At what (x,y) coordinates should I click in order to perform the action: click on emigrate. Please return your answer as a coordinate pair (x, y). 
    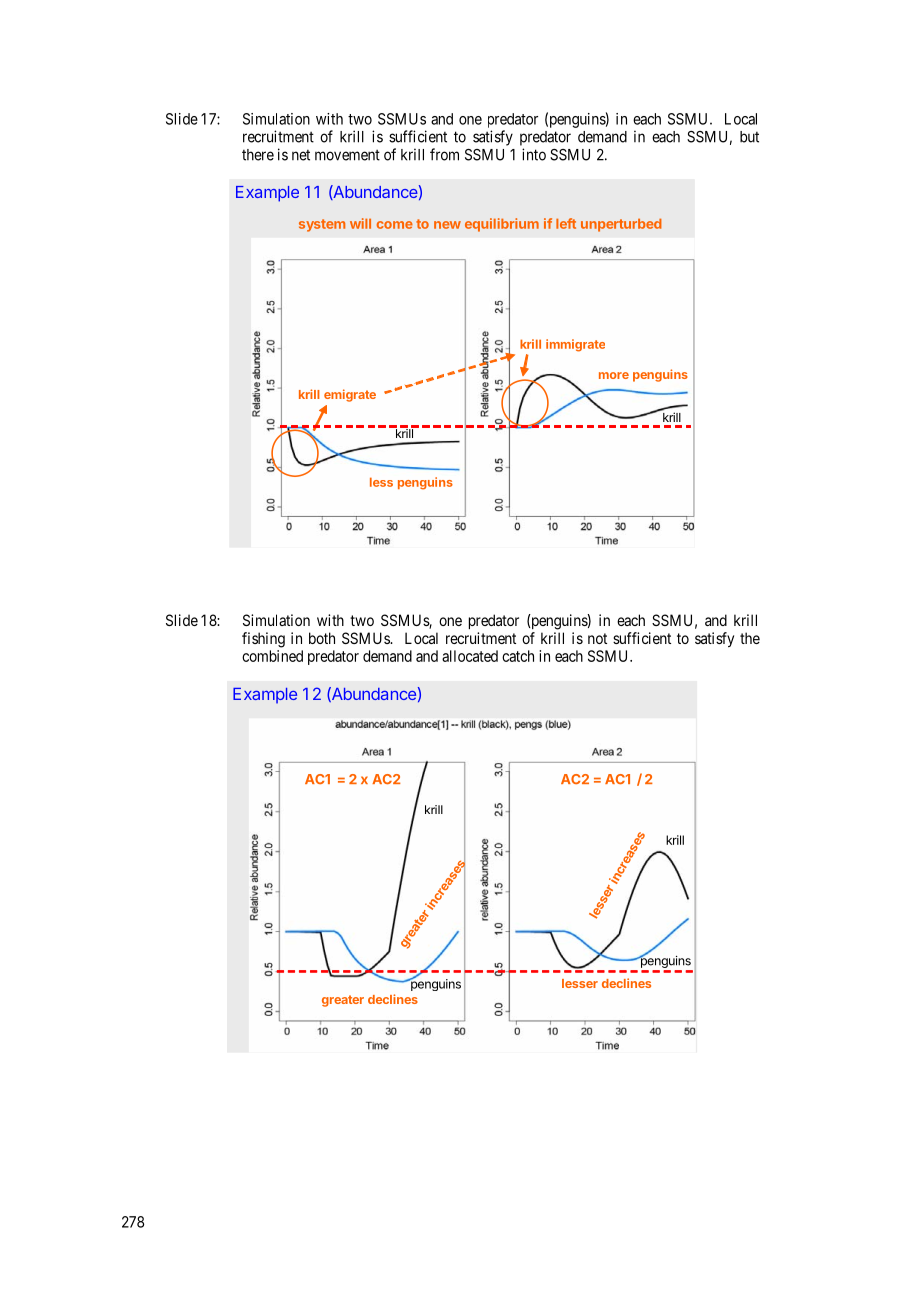
    Looking at the image, I should click on (350, 395).
